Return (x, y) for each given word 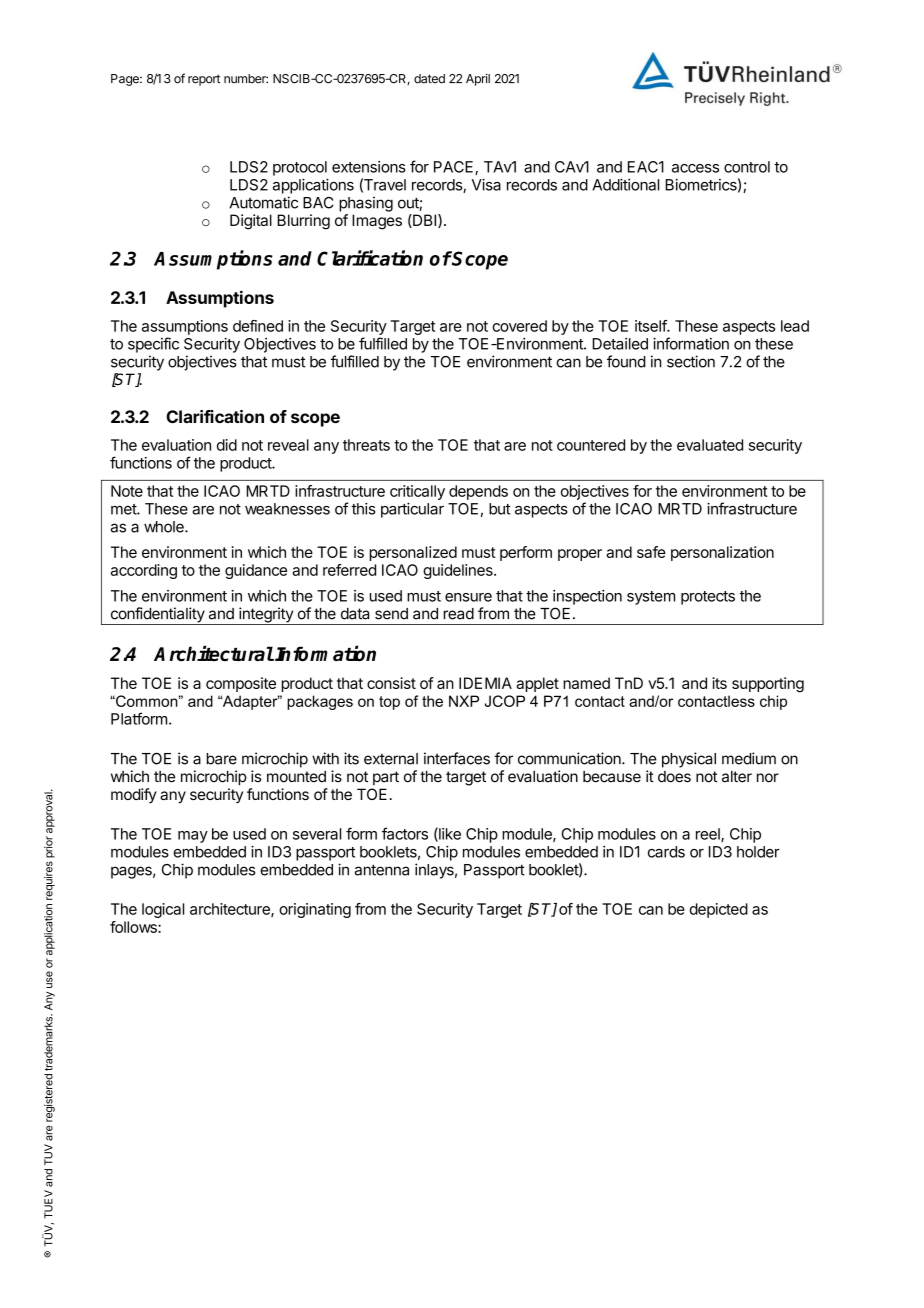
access (695, 168)
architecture (231, 910)
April (478, 80)
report (204, 80)
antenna (382, 870)
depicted (718, 910)
